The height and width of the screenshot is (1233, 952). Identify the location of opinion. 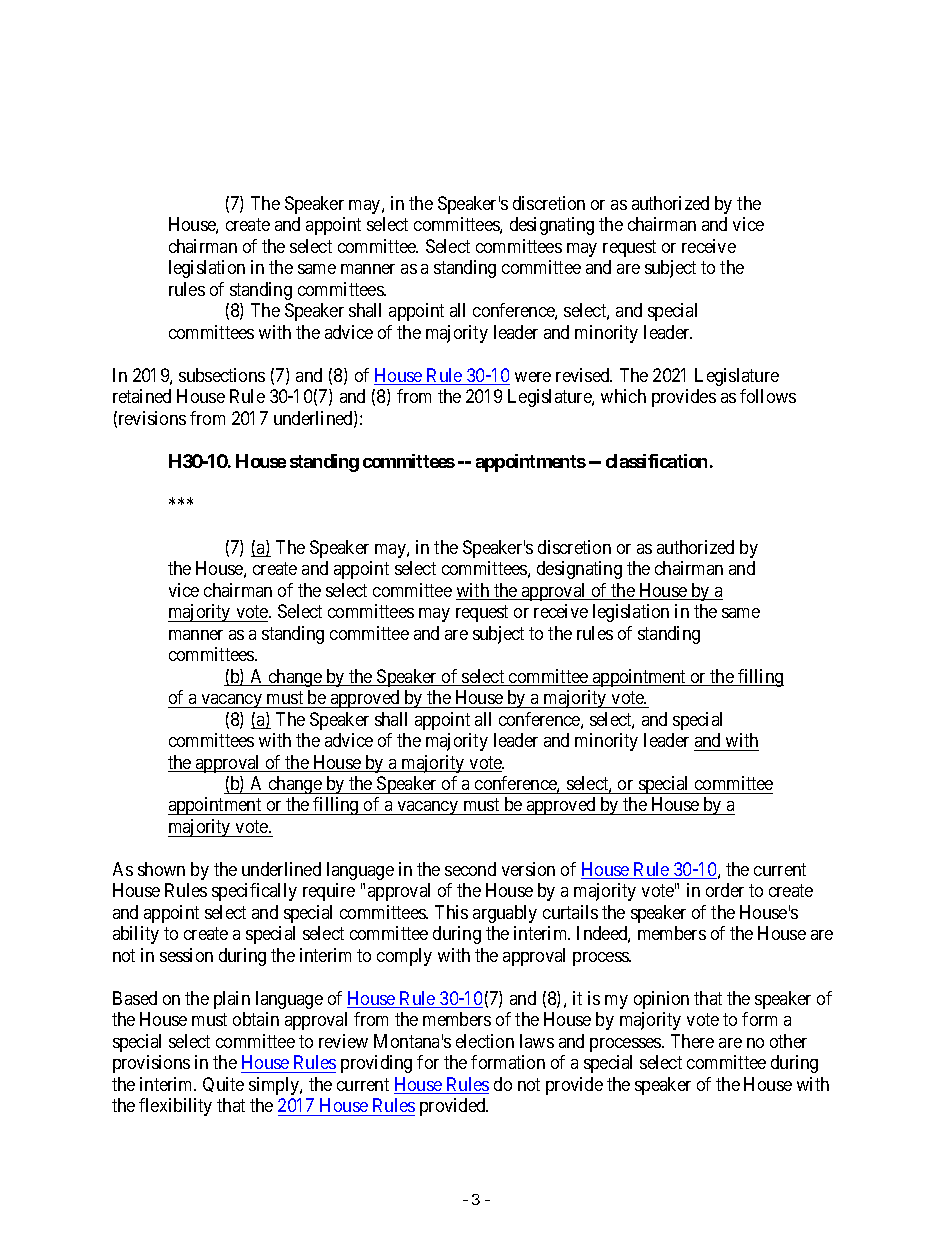
(661, 1000).
